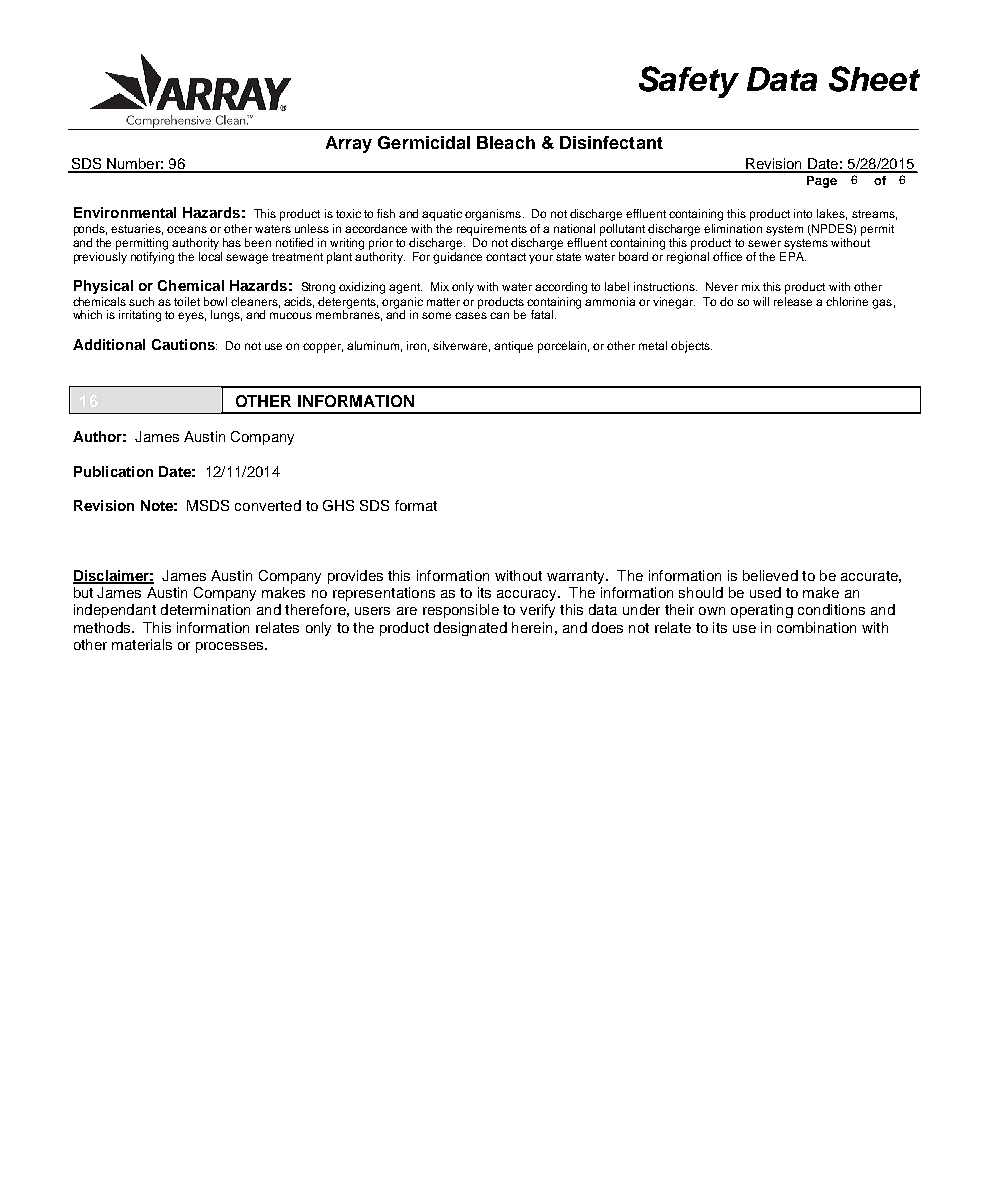 The width and height of the screenshot is (1008, 1199). I want to click on oceans, so click(187, 229).
